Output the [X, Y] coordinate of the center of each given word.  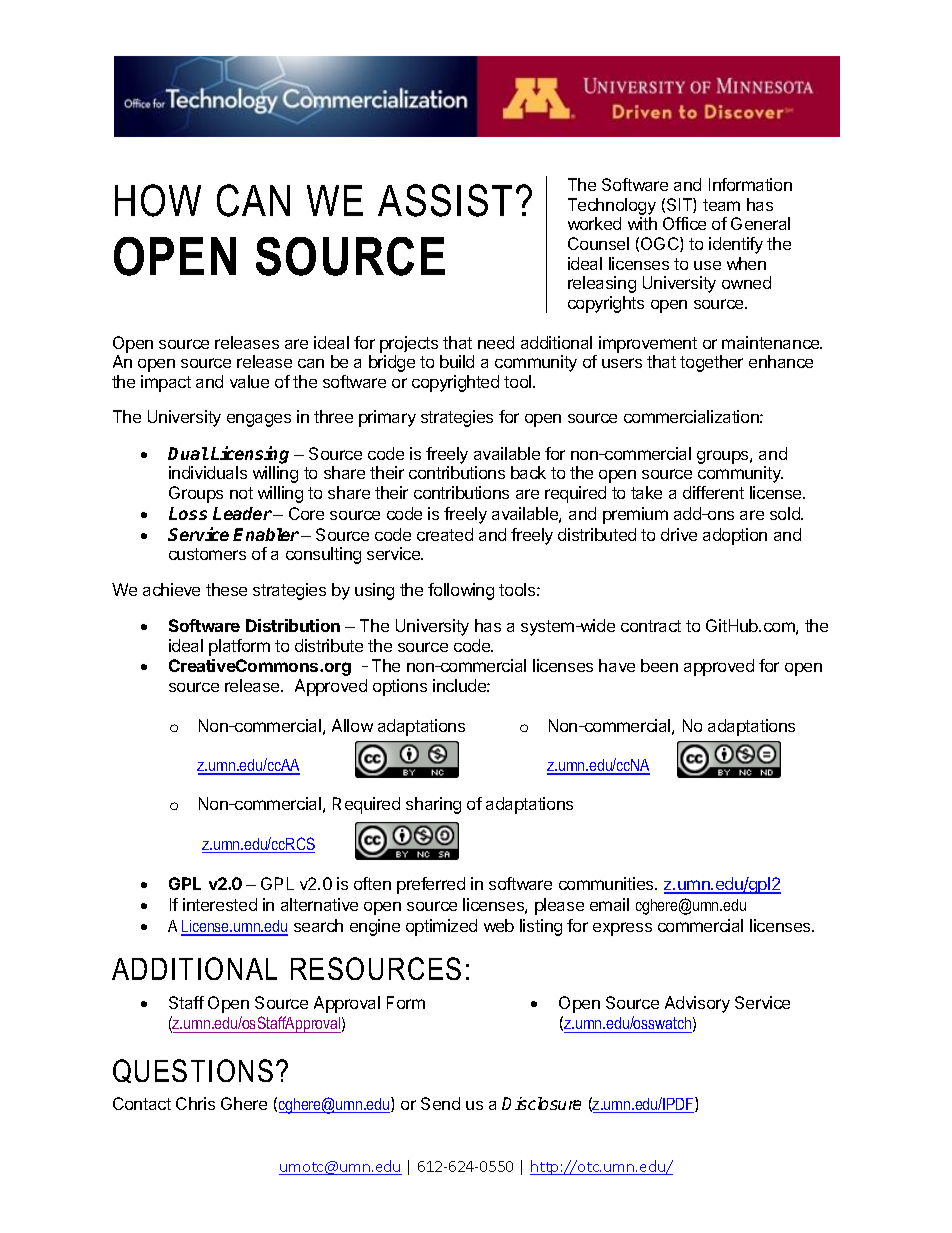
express [622, 929]
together [711, 363]
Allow [352, 725]
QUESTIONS [193, 1071]
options [400, 687]
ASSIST [445, 200]
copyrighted [455, 383]
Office [684, 223]
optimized [441, 927]
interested [220, 904]
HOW [158, 200]
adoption [735, 536]
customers [207, 554]
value [249, 381]
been [659, 665]
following [461, 591]
